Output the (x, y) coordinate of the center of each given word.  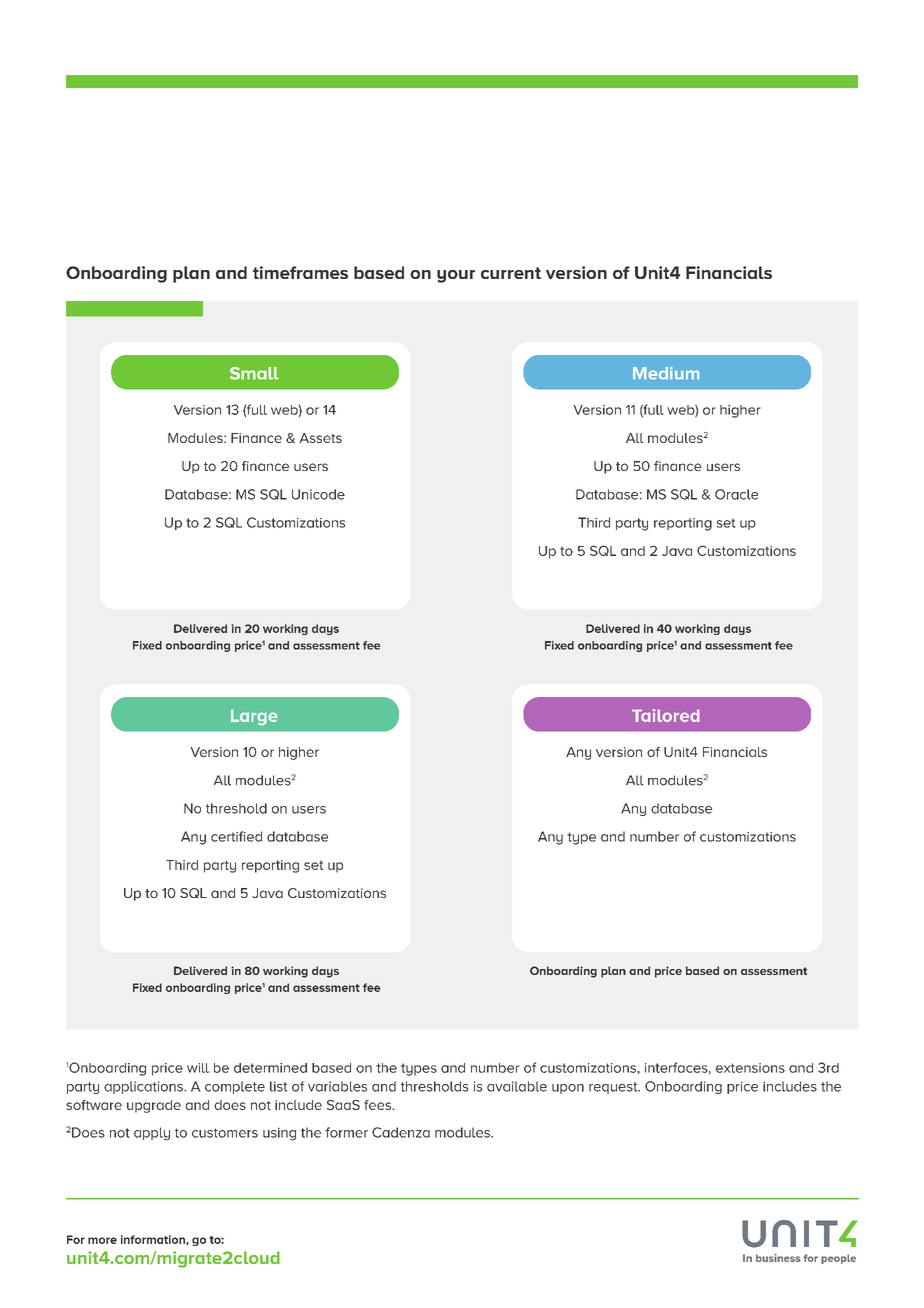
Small (254, 373)
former (346, 1132)
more (102, 1240)
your (456, 276)
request (614, 1088)
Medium (666, 373)
